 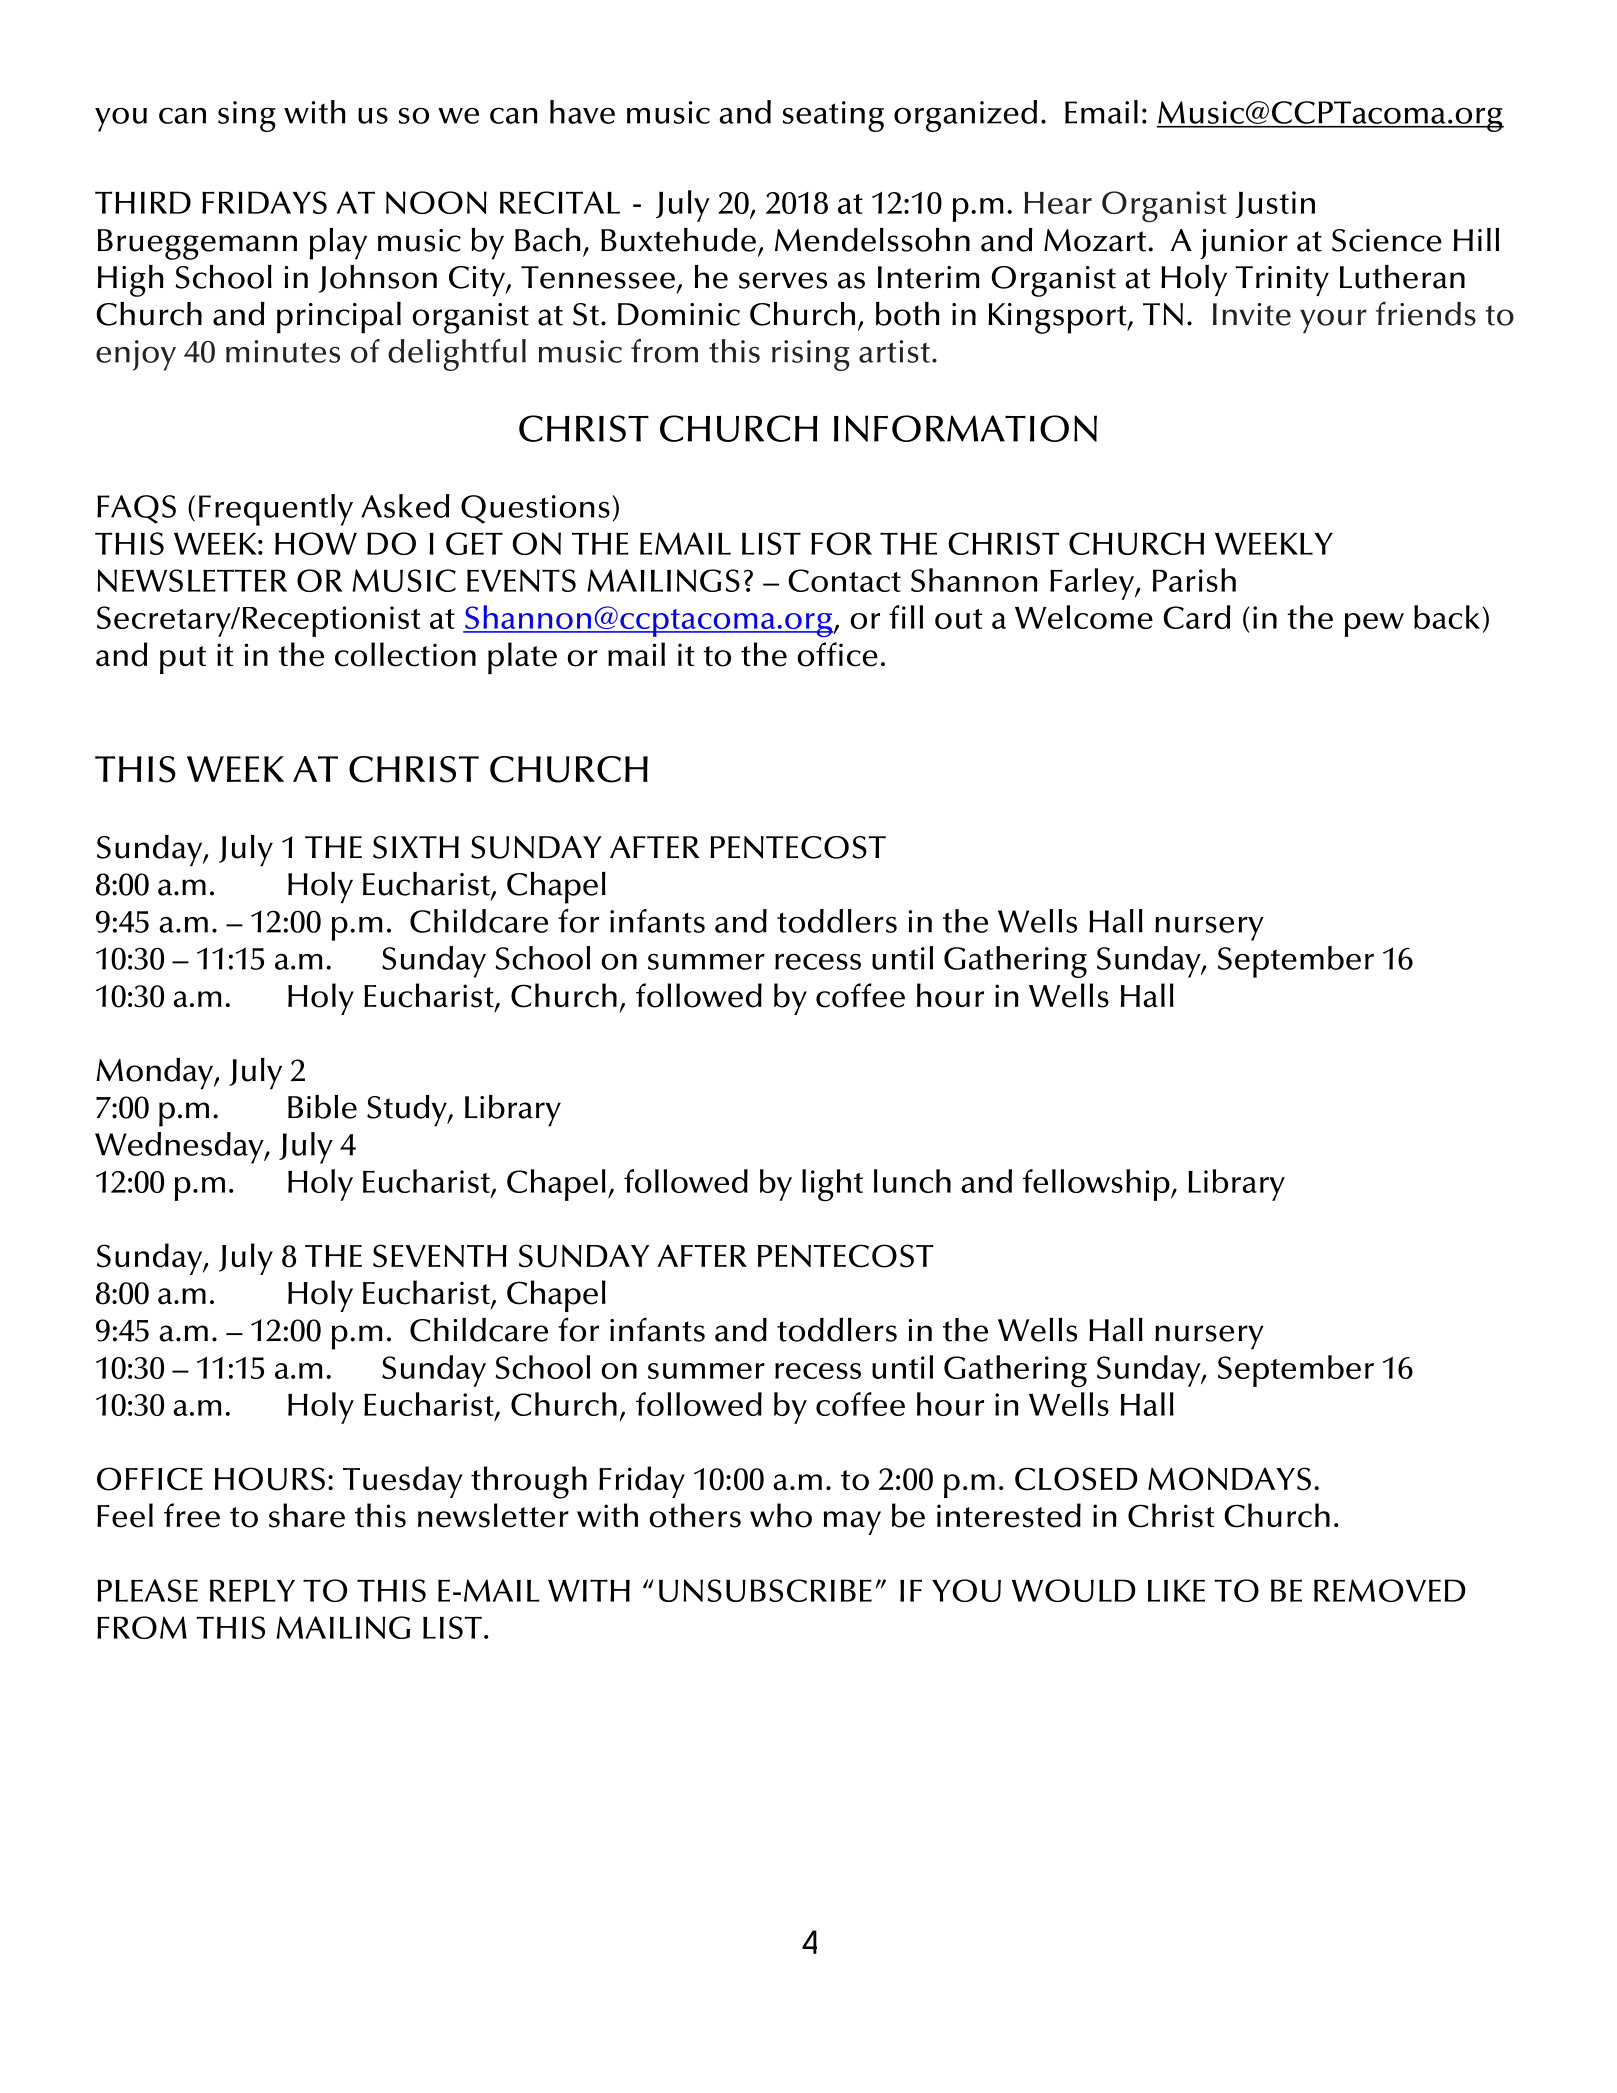 What do you see at coordinates (1374, 625) in the screenshot?
I see `pew` at bounding box center [1374, 625].
